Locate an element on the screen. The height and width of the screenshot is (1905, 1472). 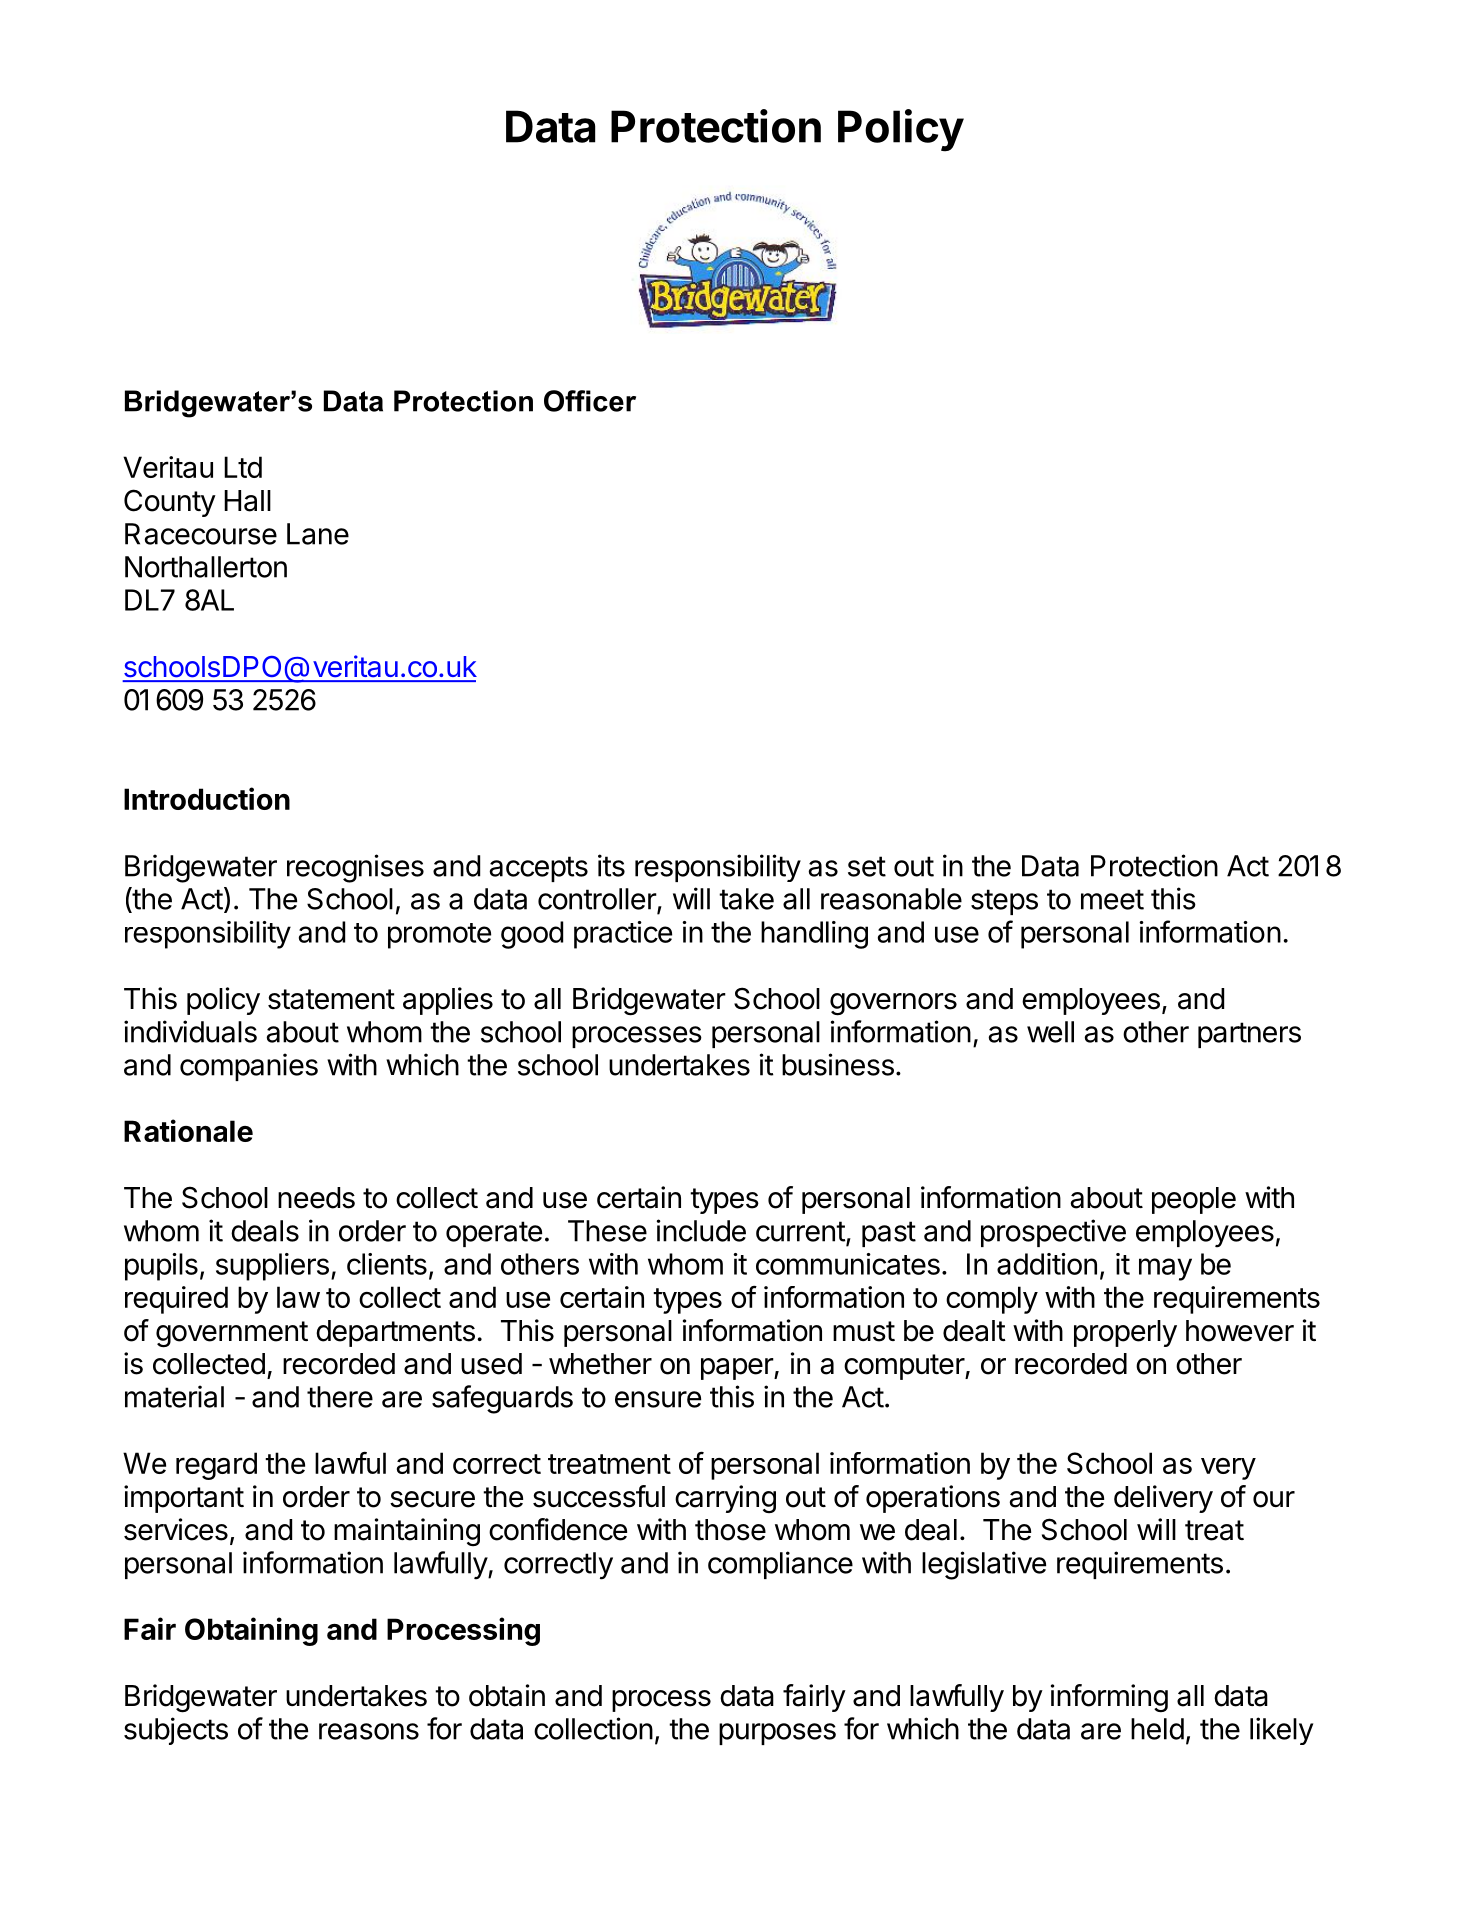
recognises is located at coordinates (355, 868).
